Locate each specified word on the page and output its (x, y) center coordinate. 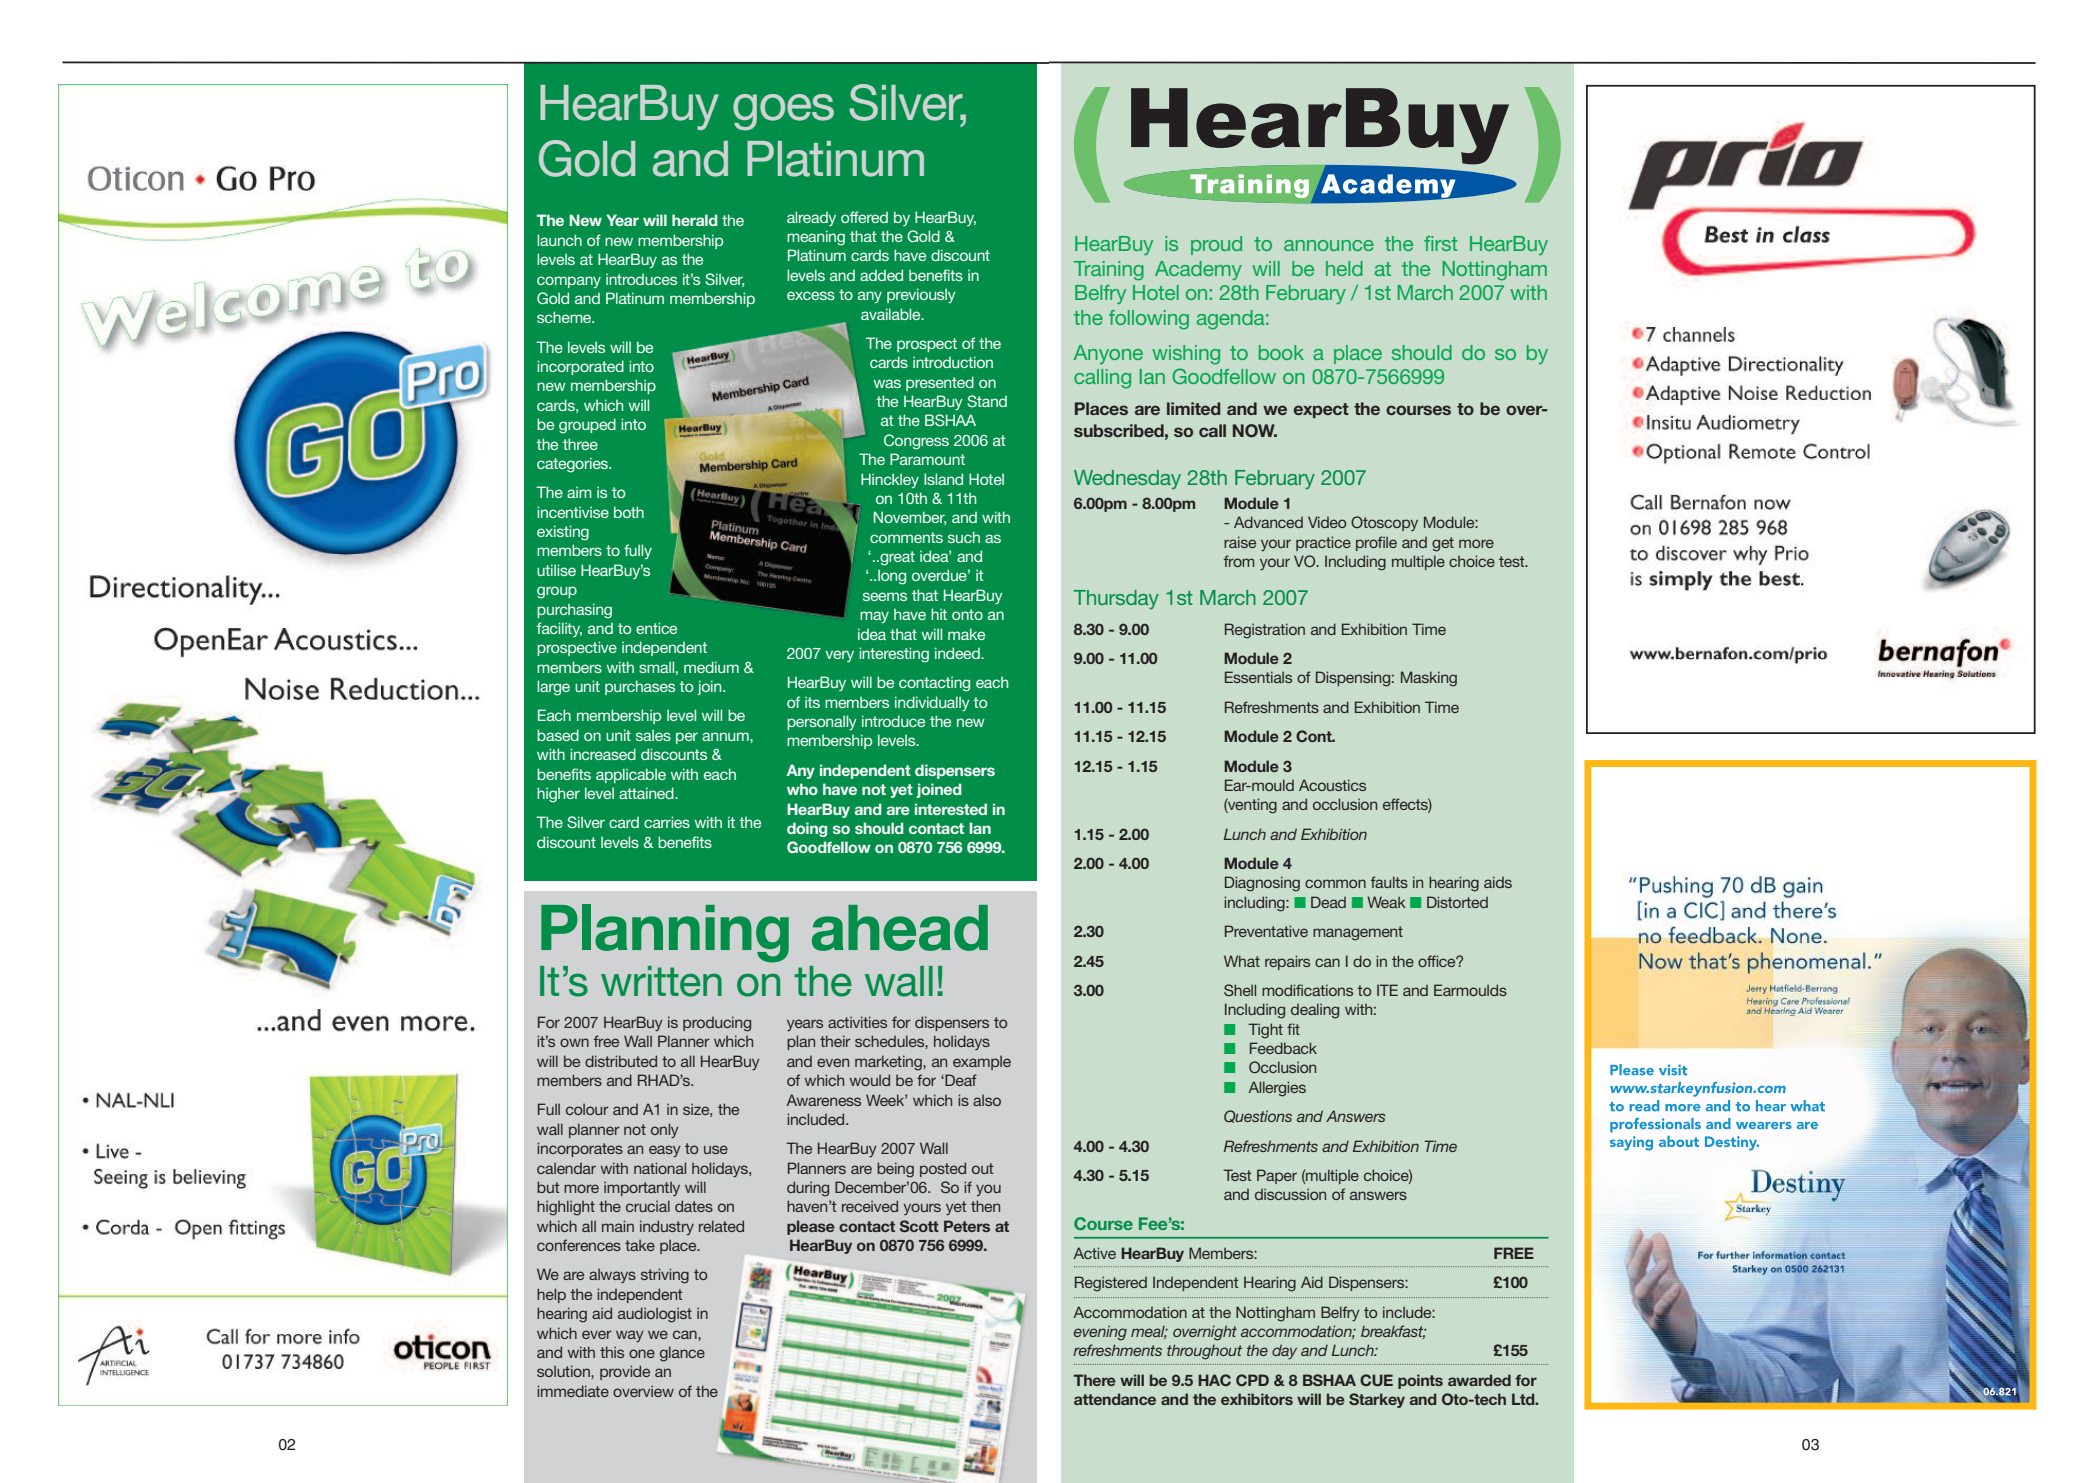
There (1095, 1380)
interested (951, 809)
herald (695, 220)
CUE (1376, 1380)
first (1441, 243)
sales (653, 735)
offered (864, 217)
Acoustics (1332, 785)
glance (682, 1354)
